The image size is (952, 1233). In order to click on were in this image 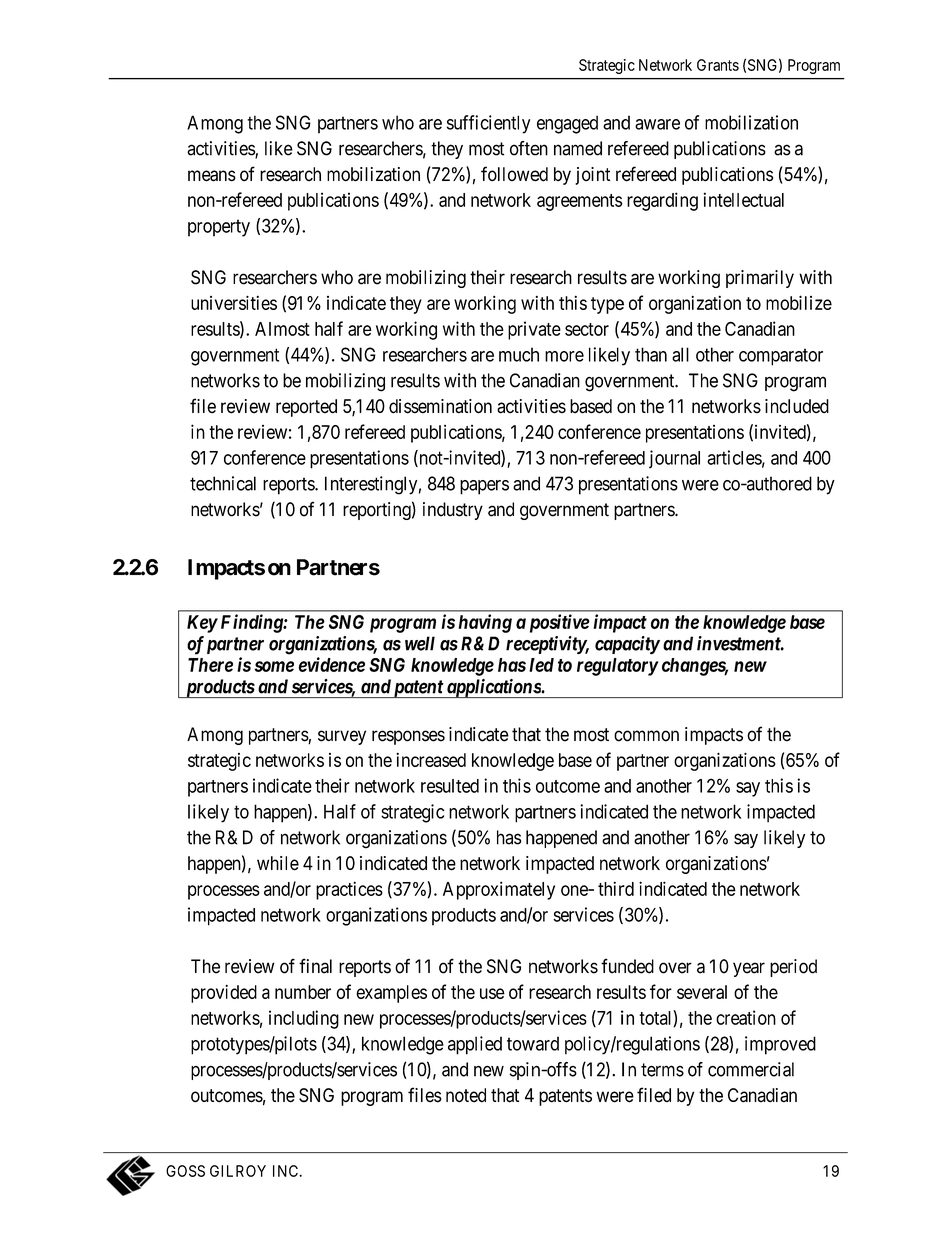, I will do `click(700, 485)`.
